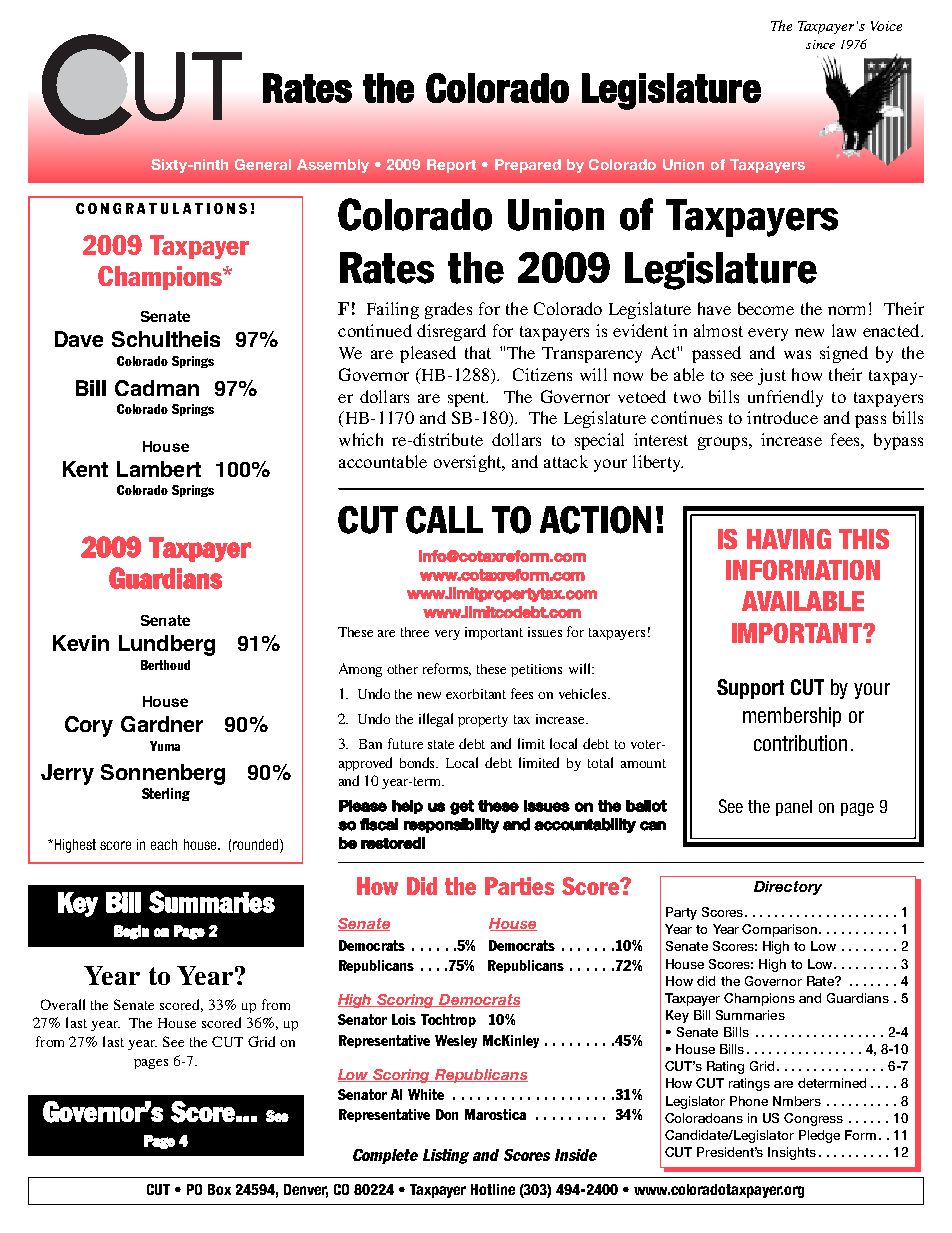 The height and width of the screenshot is (1233, 952). What do you see at coordinates (263, 164) in the screenshot?
I see `General` at bounding box center [263, 164].
